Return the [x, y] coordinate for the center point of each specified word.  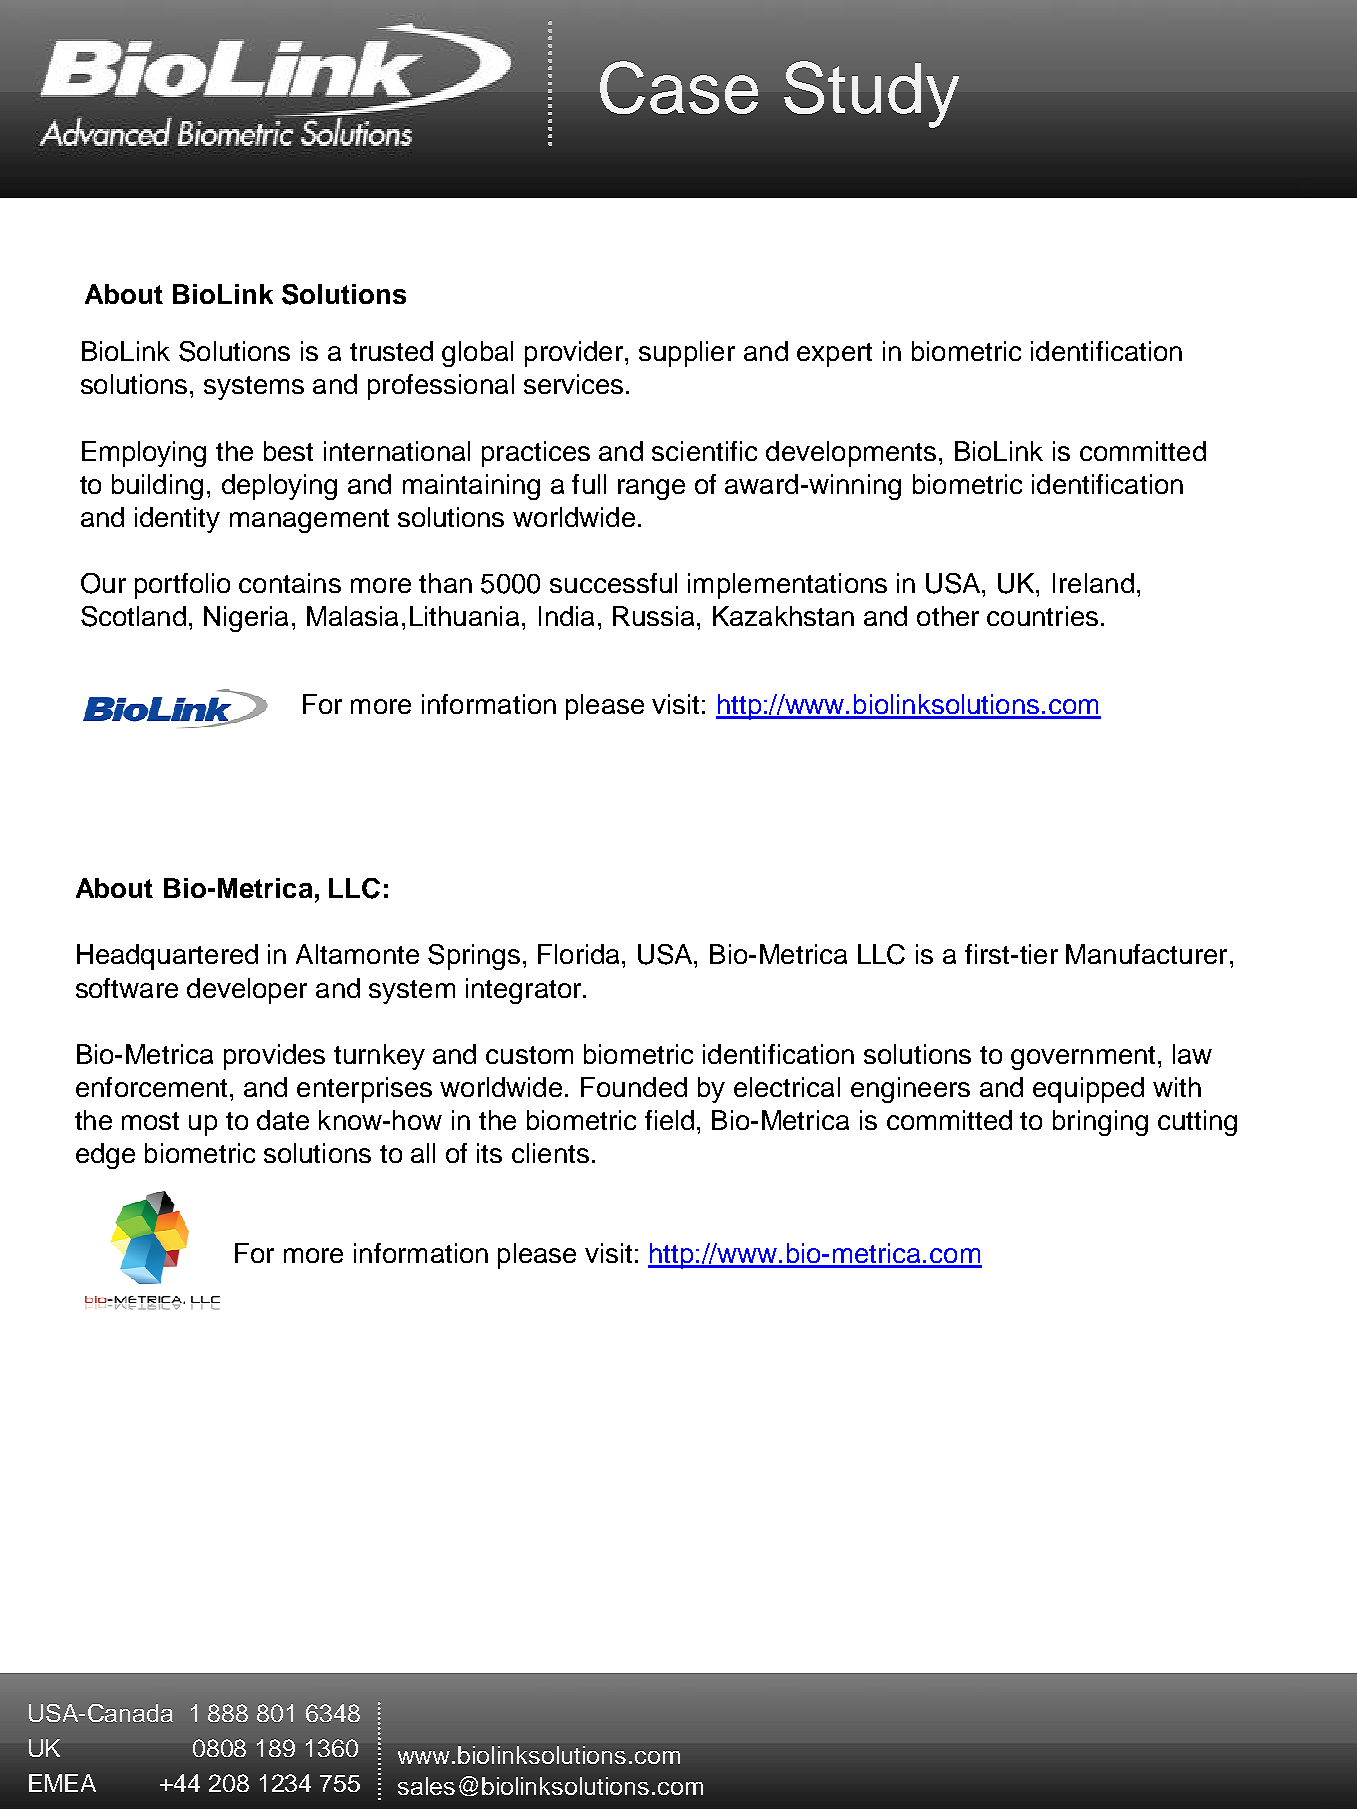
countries [1042, 616]
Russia [653, 616]
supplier [687, 354]
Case [679, 87]
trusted [391, 351]
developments [851, 454]
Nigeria [246, 619]
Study [871, 94]
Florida [578, 954]
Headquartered [167, 957]
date [283, 1120]
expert [834, 355]
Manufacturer [1146, 954]
